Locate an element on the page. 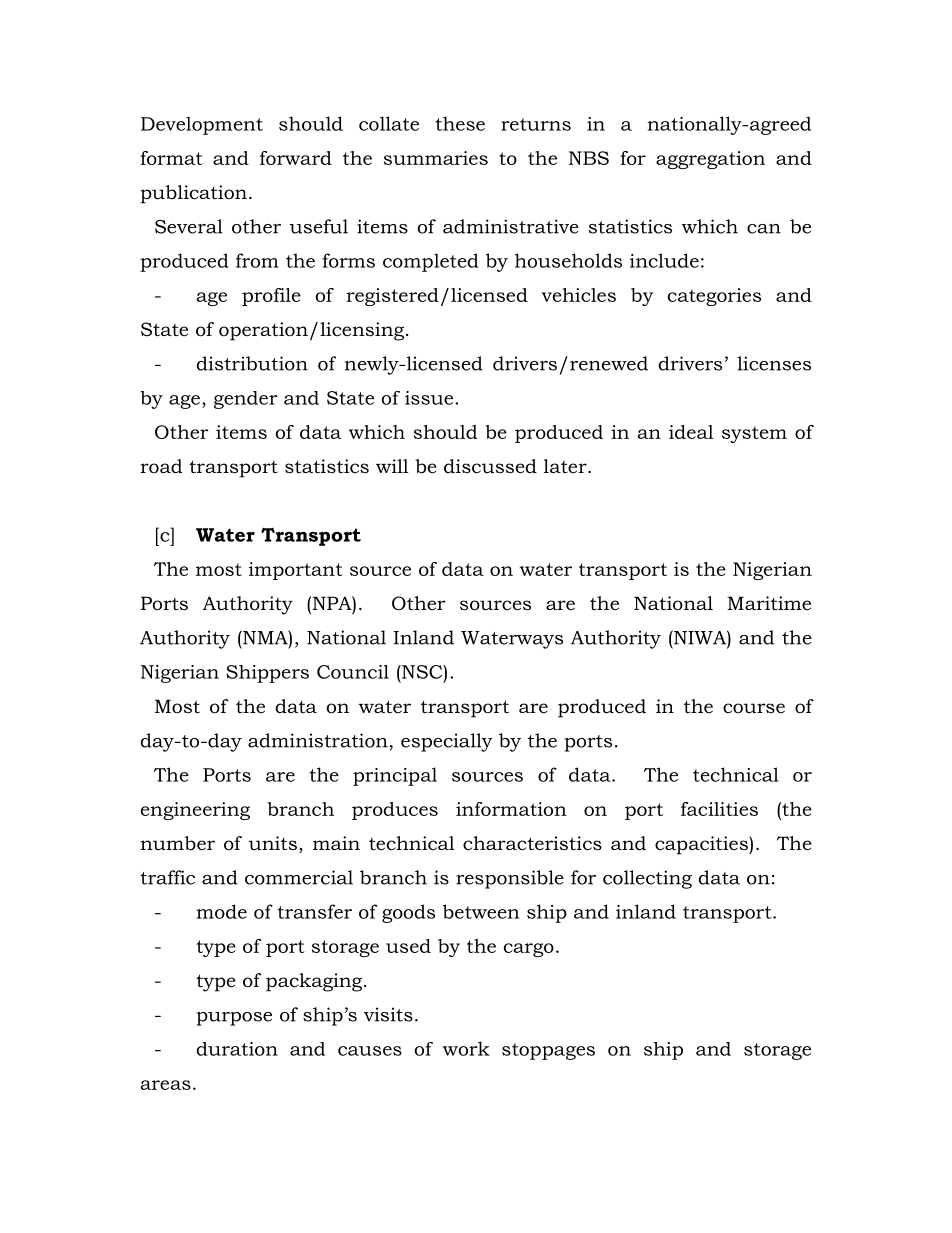 This image has width=952, height=1233. discussed is located at coordinates (490, 466).
